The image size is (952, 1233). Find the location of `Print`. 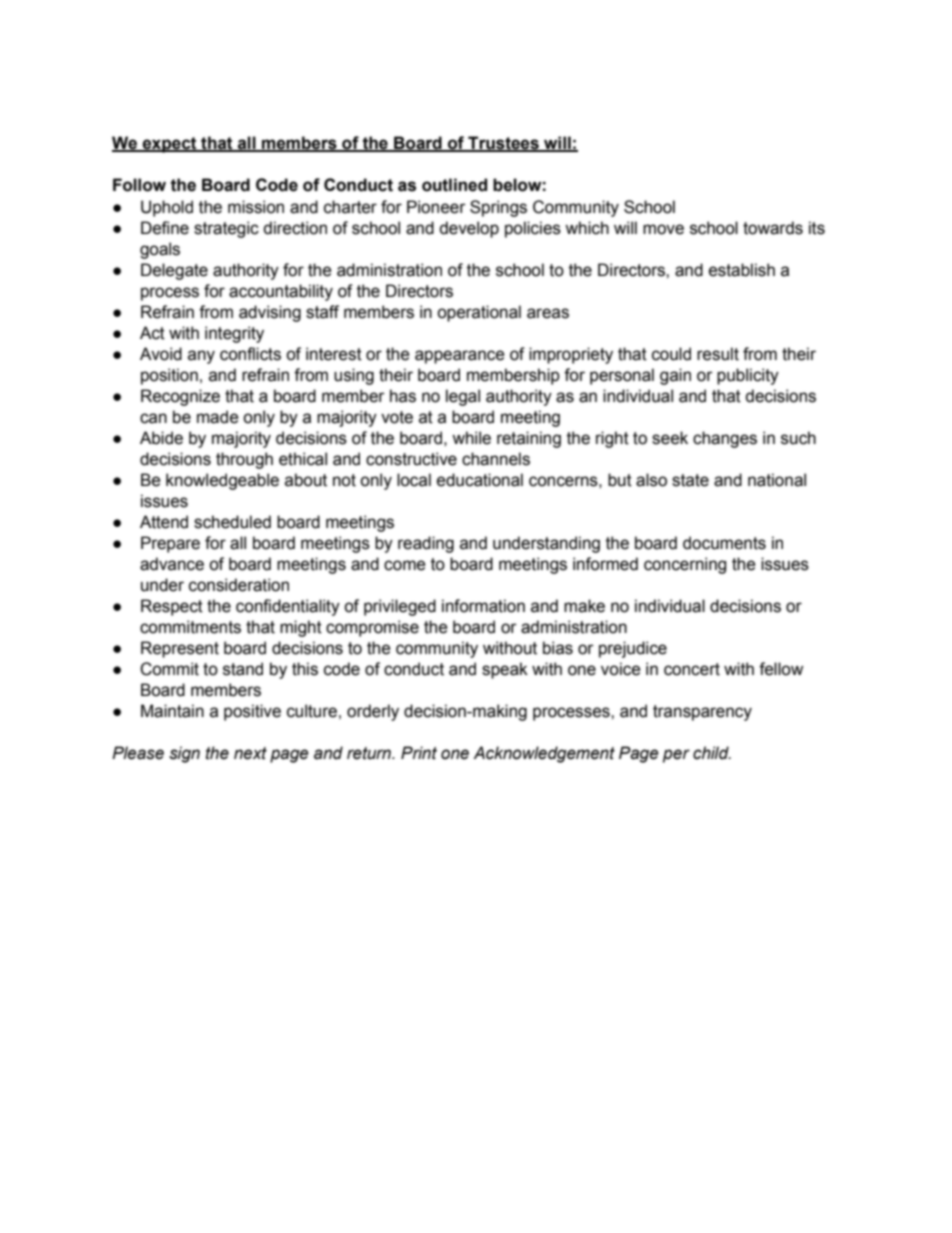

Print is located at coordinates (419, 753).
